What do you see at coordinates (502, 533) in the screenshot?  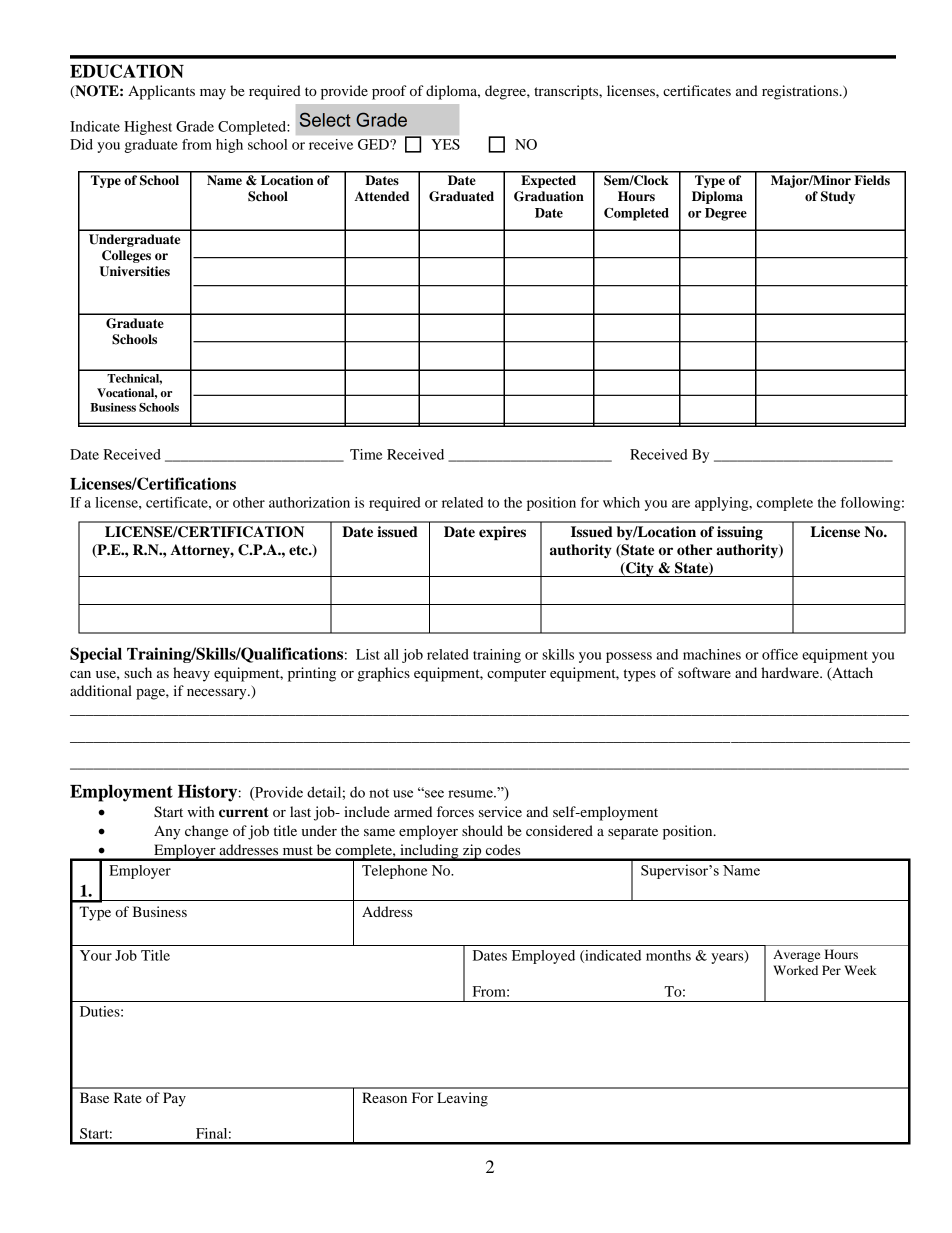 I see `expires` at bounding box center [502, 533].
